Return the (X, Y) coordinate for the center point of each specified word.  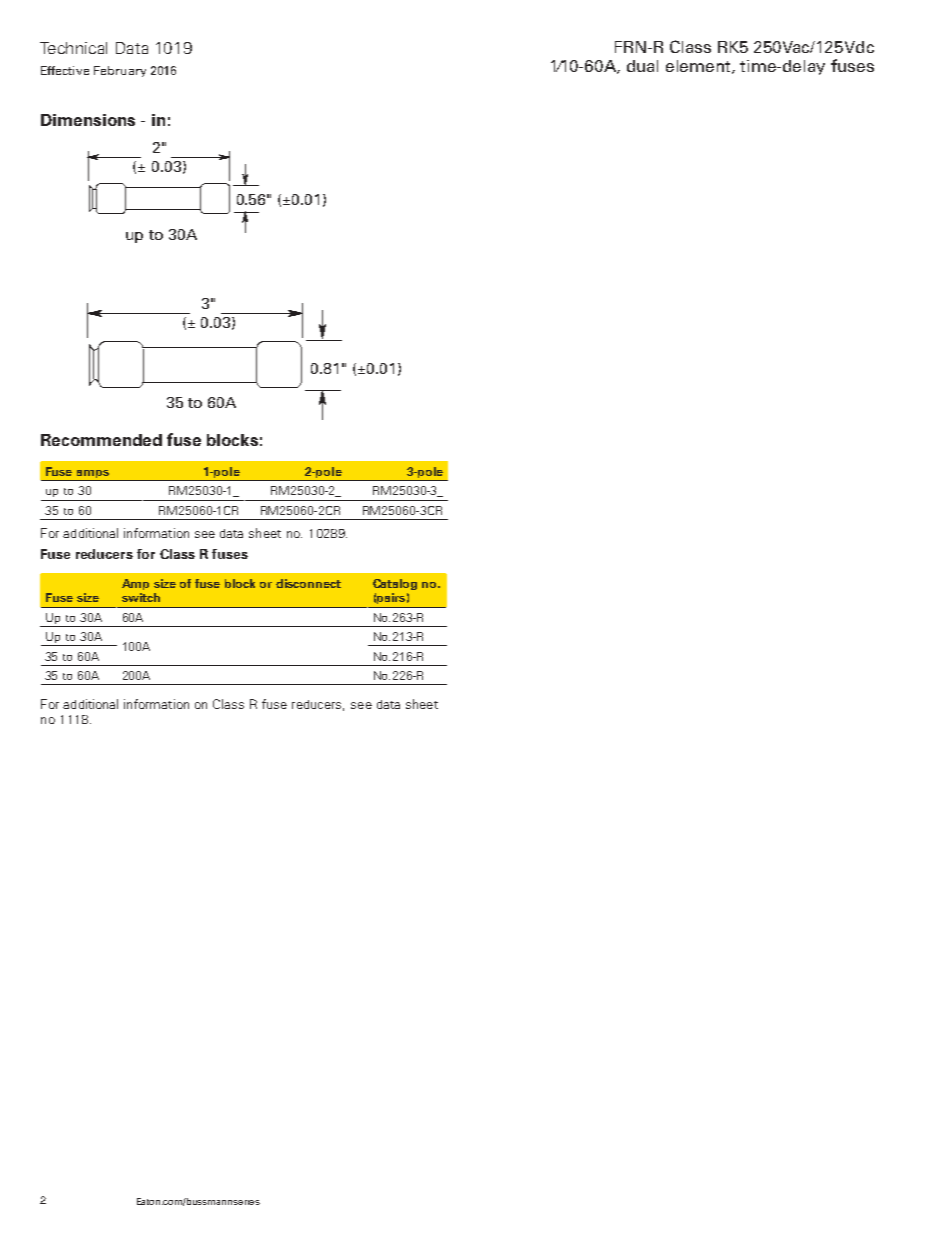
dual (642, 66)
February (120, 71)
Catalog (395, 584)
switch (141, 597)
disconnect (308, 583)
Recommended (101, 440)
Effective (65, 70)
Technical (73, 48)
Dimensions (88, 120)
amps (93, 475)
